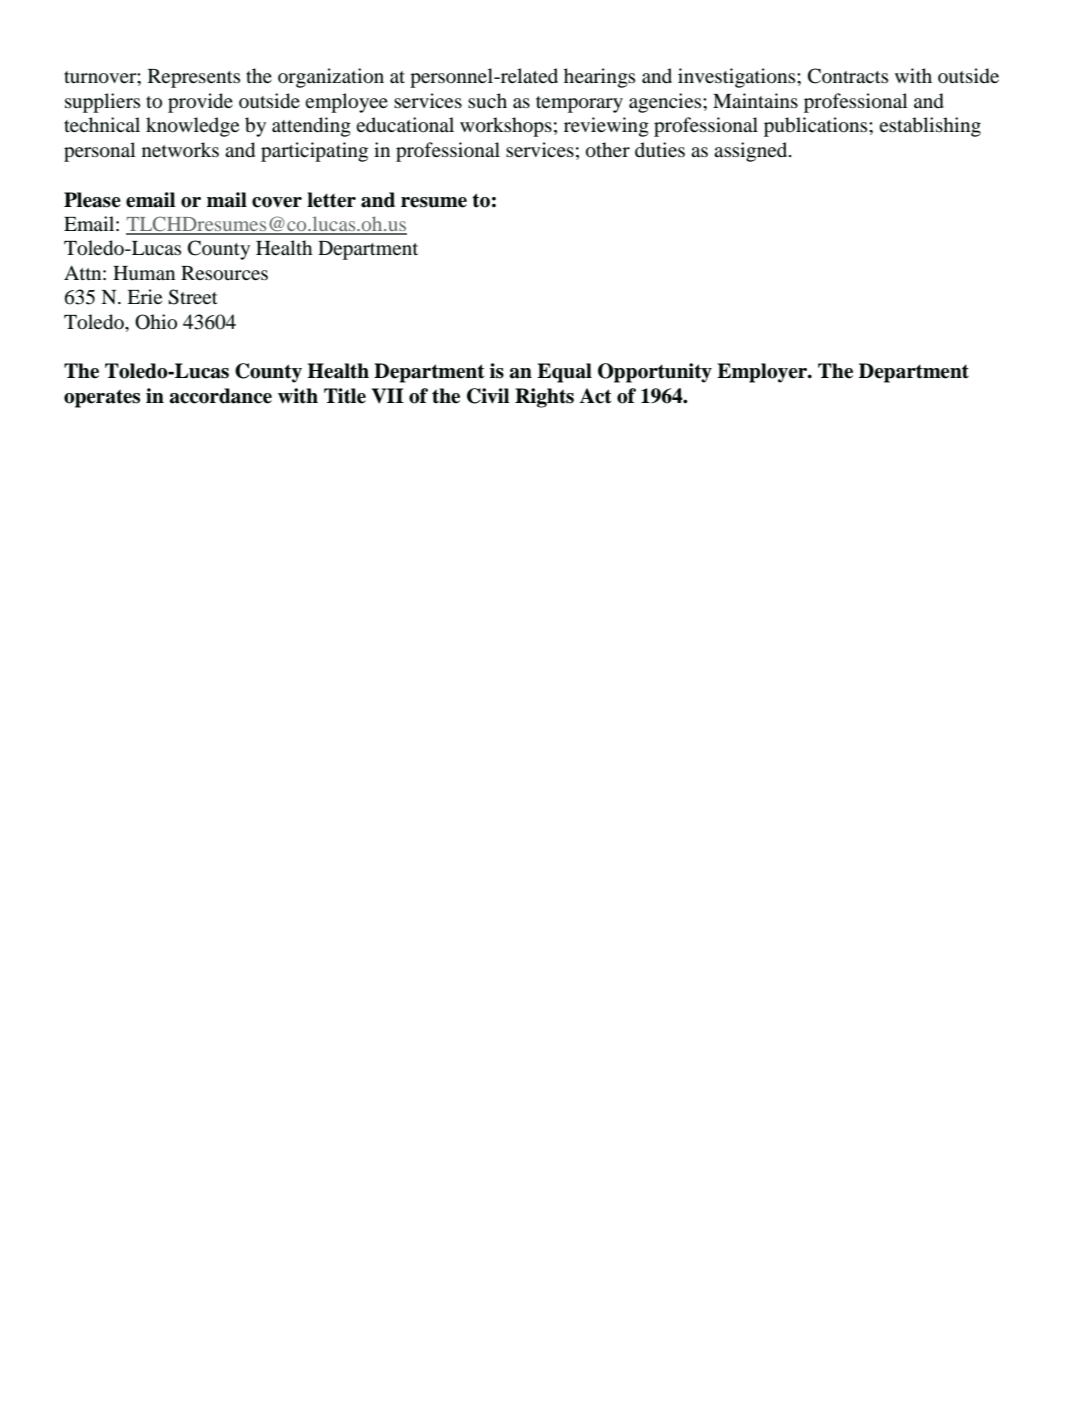 Image resolution: width=1088 pixels, height=1408 pixels. Describe the element at coordinates (655, 373) in the page. I see `Opportunity` at that location.
